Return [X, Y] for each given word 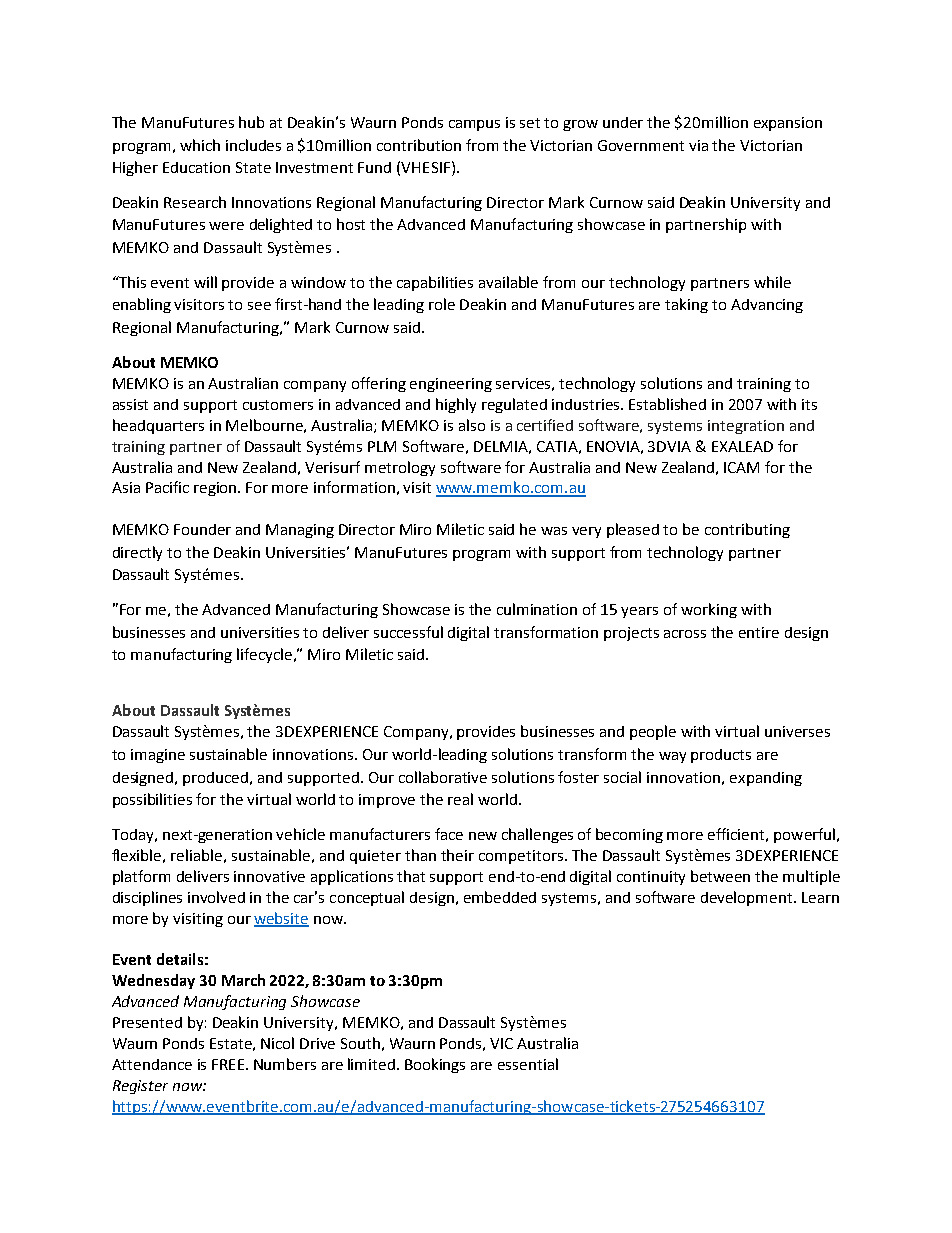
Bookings [435, 1065]
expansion [788, 124]
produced [217, 779]
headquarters [158, 426]
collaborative [443, 777]
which [200, 145]
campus [474, 125]
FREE [229, 1064]
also [472, 425]
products [721, 756]
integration [746, 427]
